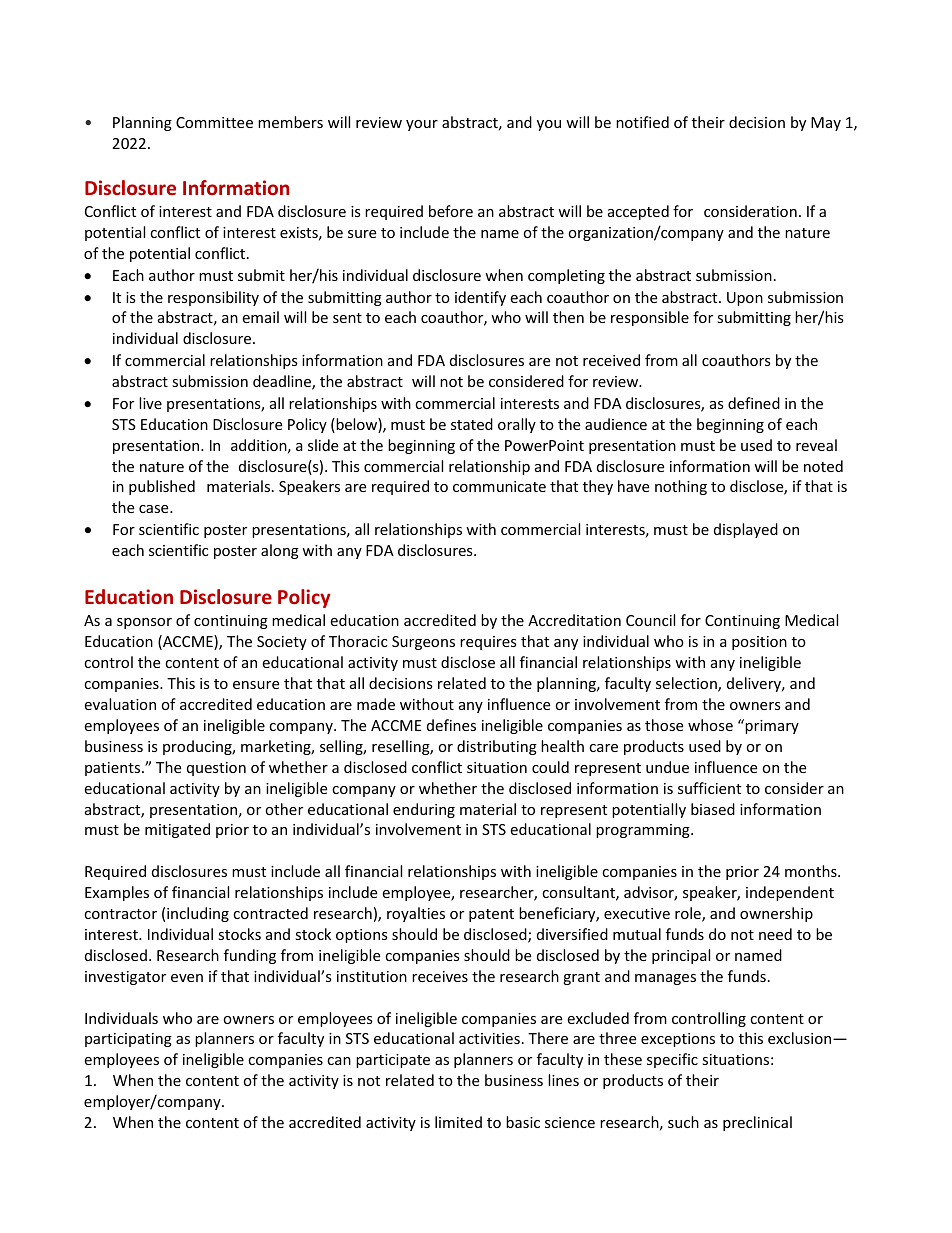 This document has height=1233, width=952. What do you see at coordinates (826, 124) in the document?
I see `May` at bounding box center [826, 124].
